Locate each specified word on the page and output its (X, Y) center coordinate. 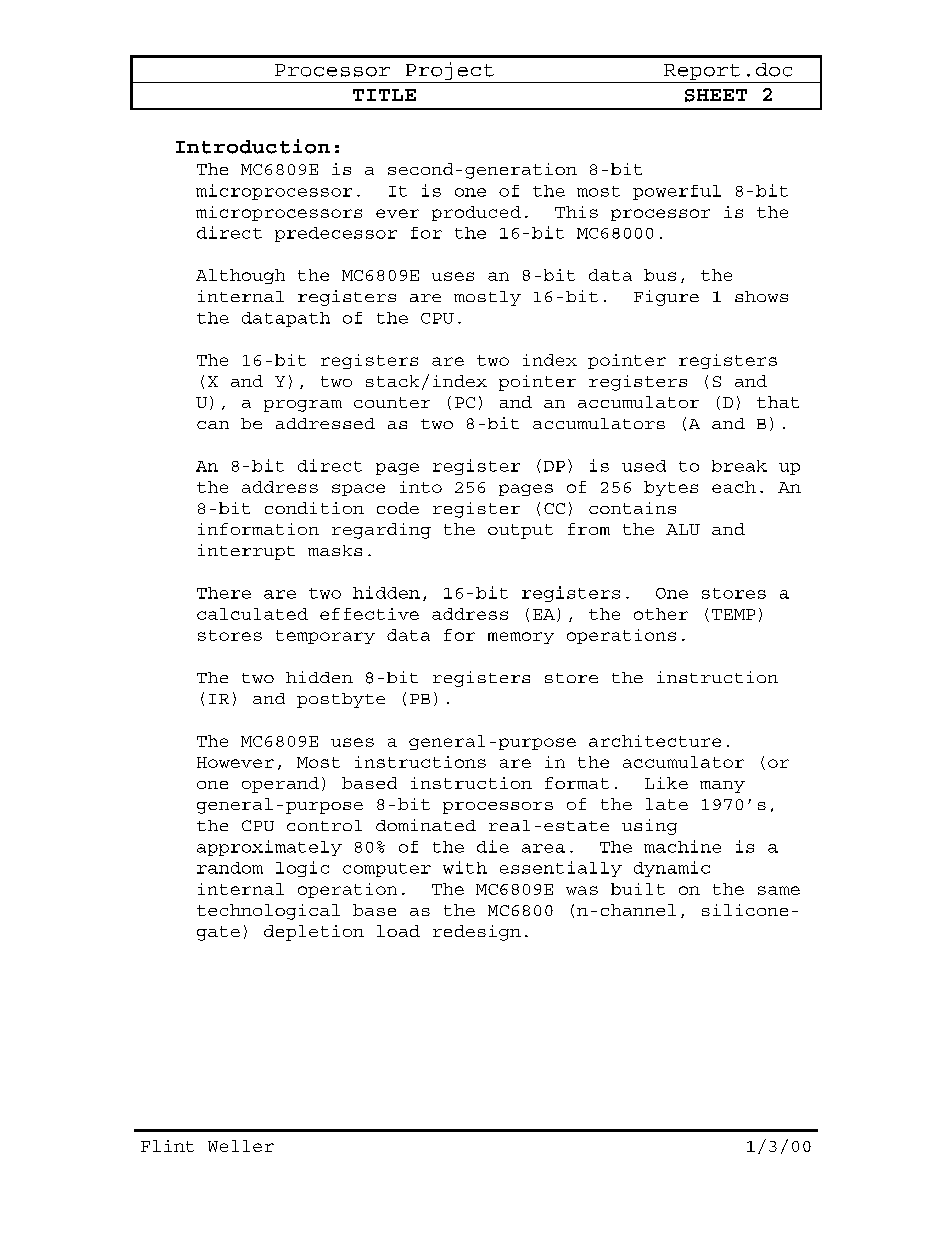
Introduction (253, 146)
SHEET (716, 95)
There (224, 593)
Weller (241, 1146)
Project (449, 72)
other (661, 614)
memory (521, 638)
